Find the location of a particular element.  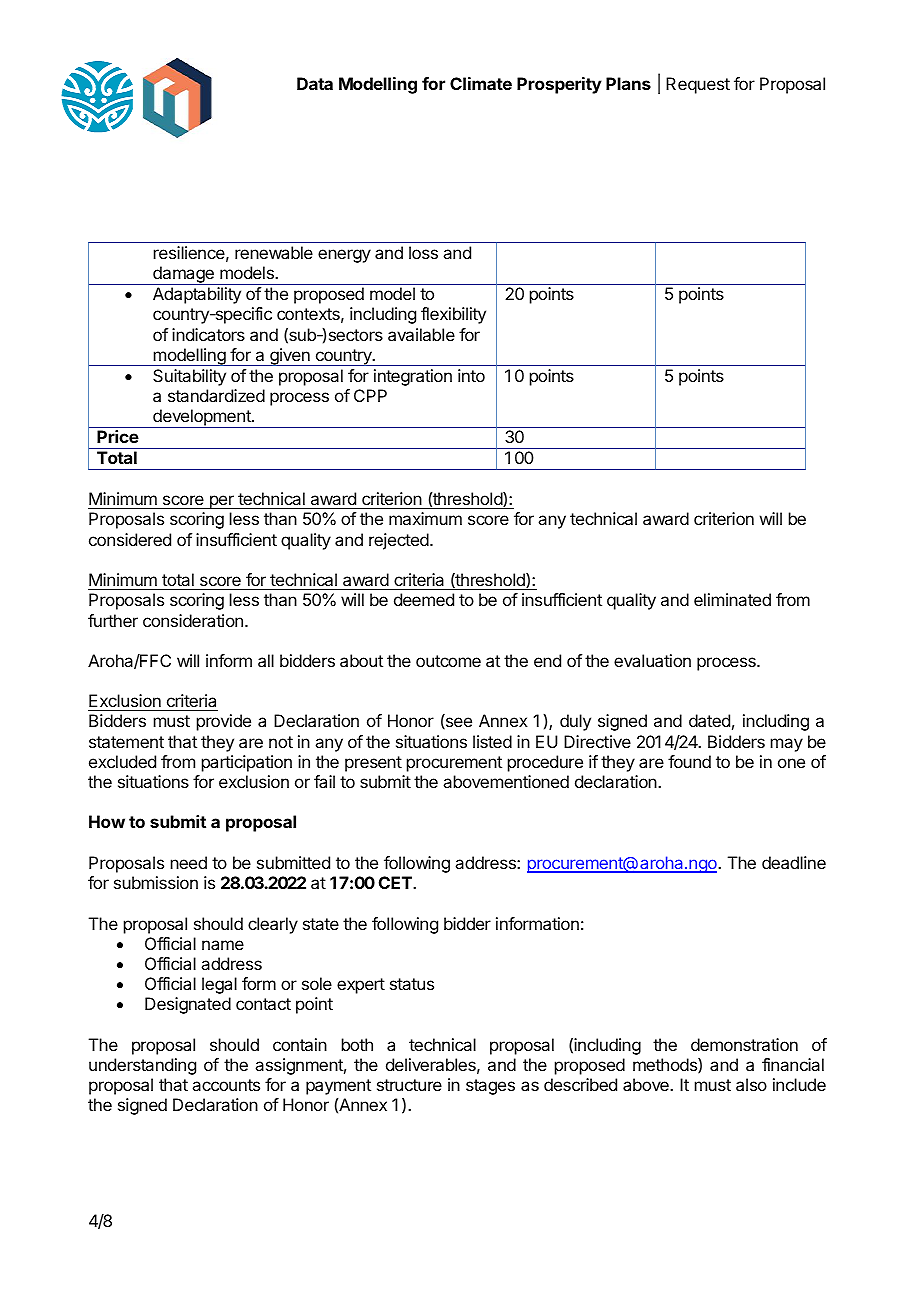

need is located at coordinates (189, 862).
